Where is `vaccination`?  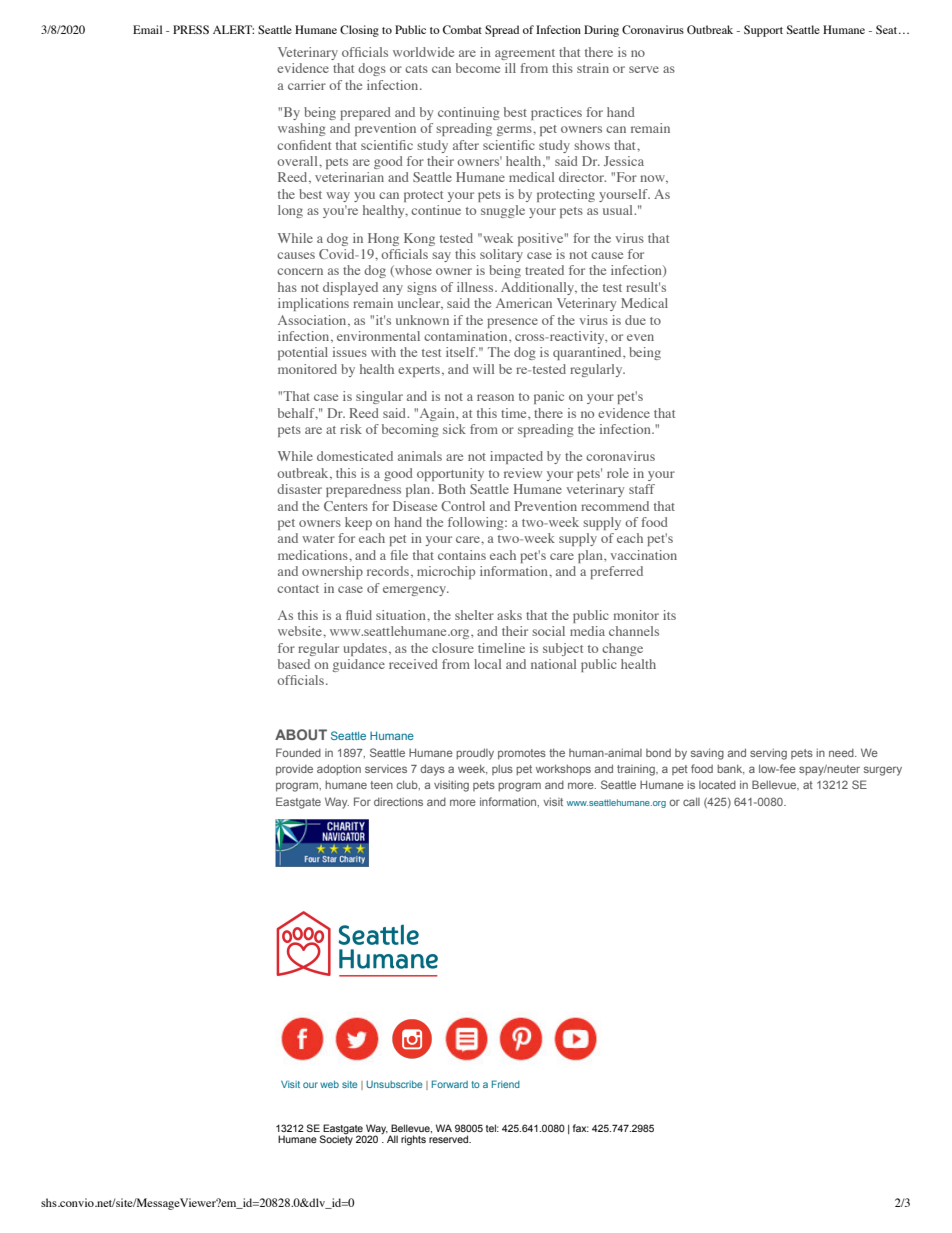
vaccination is located at coordinates (643, 555).
